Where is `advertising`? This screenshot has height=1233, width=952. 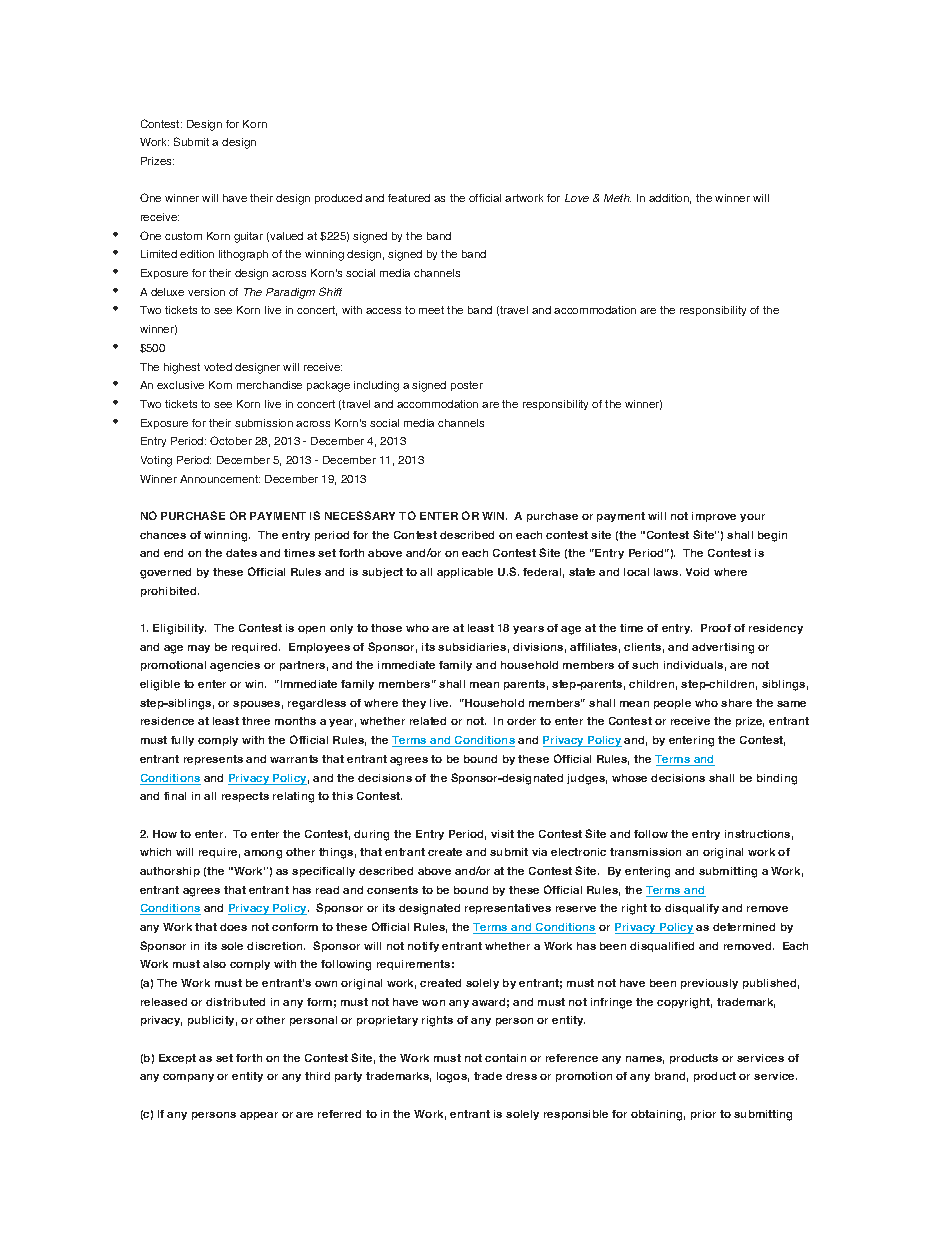 advertising is located at coordinates (723, 648).
